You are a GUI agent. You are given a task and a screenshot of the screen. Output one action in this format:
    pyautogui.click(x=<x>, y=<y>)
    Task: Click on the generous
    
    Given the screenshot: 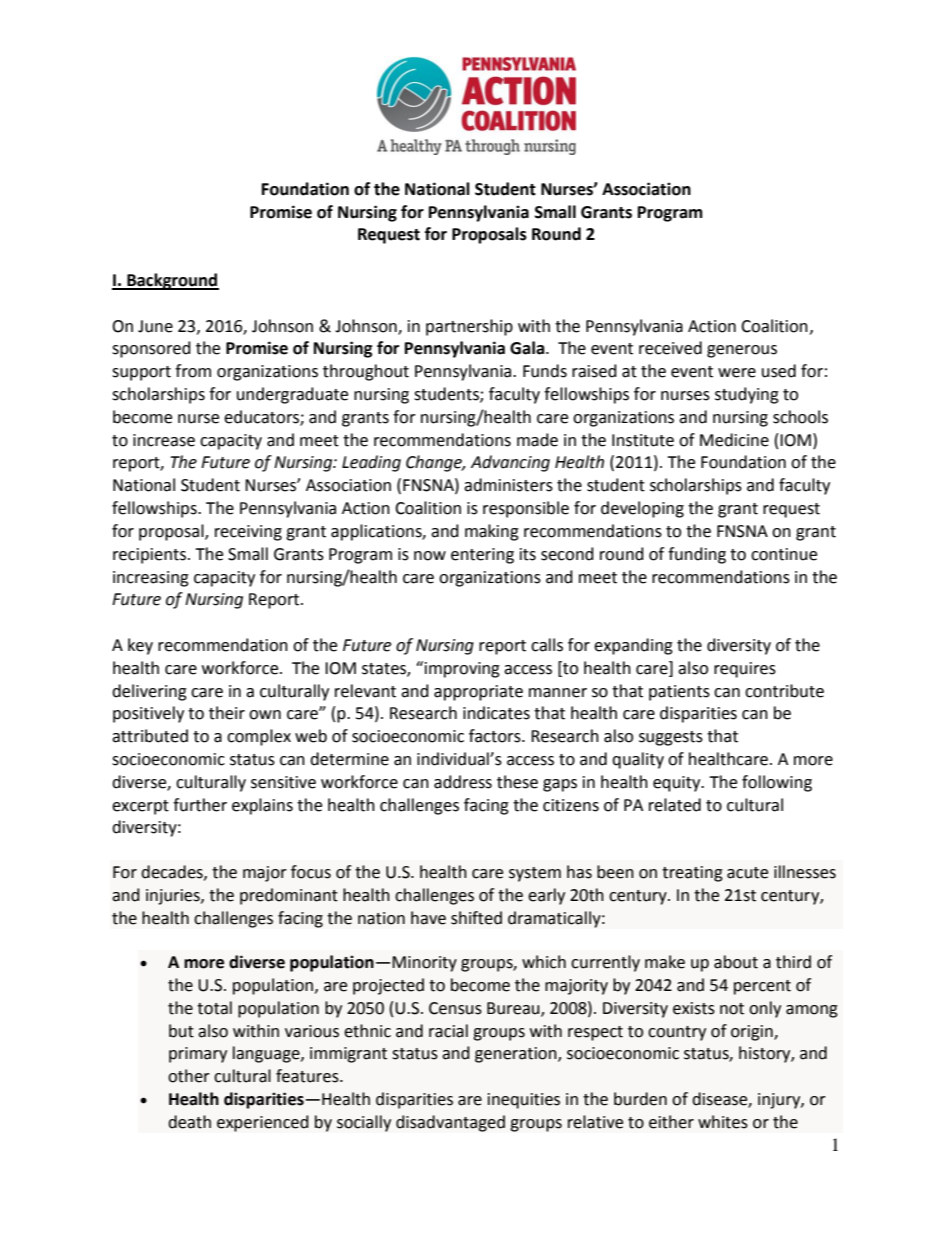 What is the action you would take?
    pyautogui.click(x=742, y=351)
